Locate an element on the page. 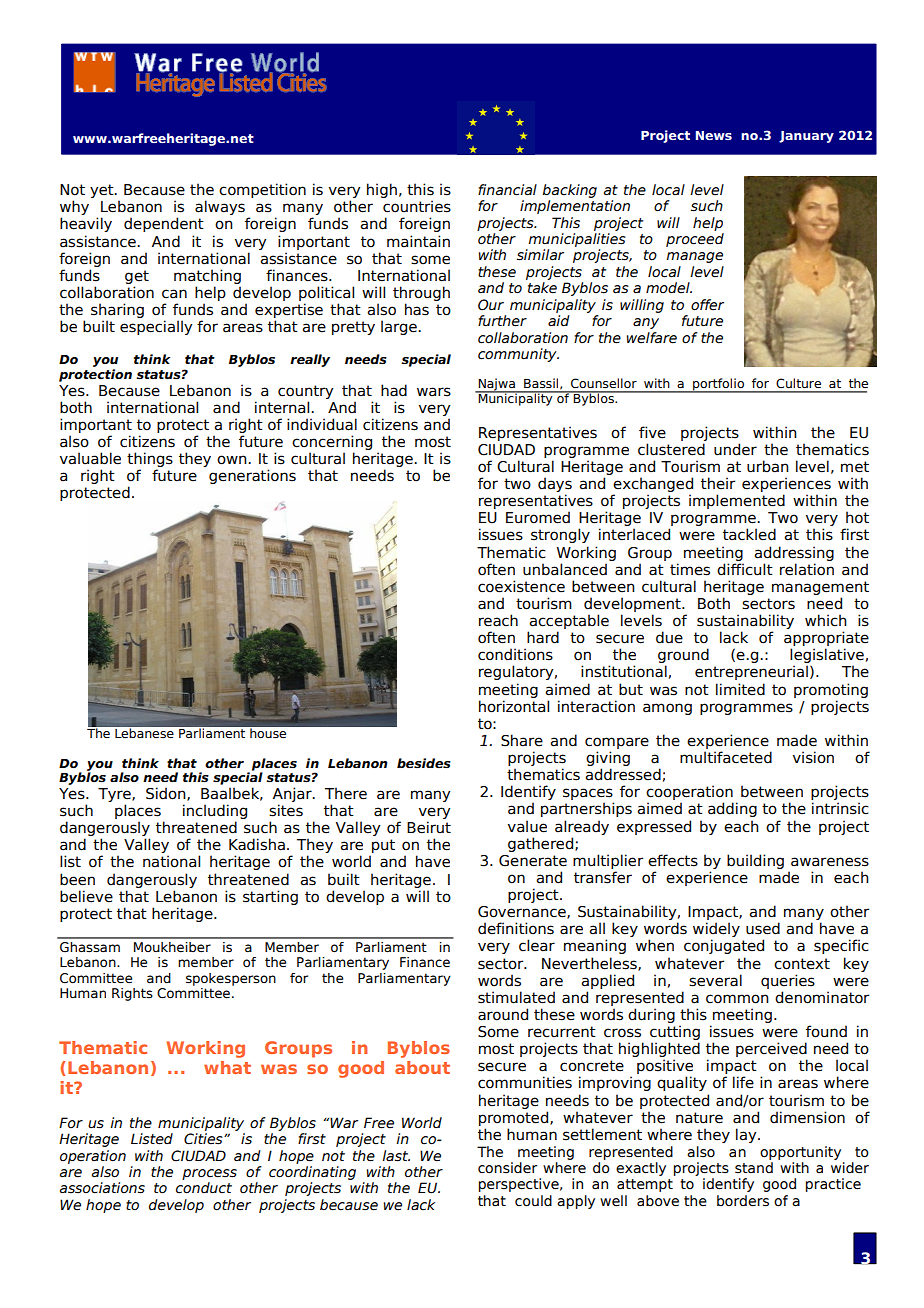  yet is located at coordinates (103, 191).
